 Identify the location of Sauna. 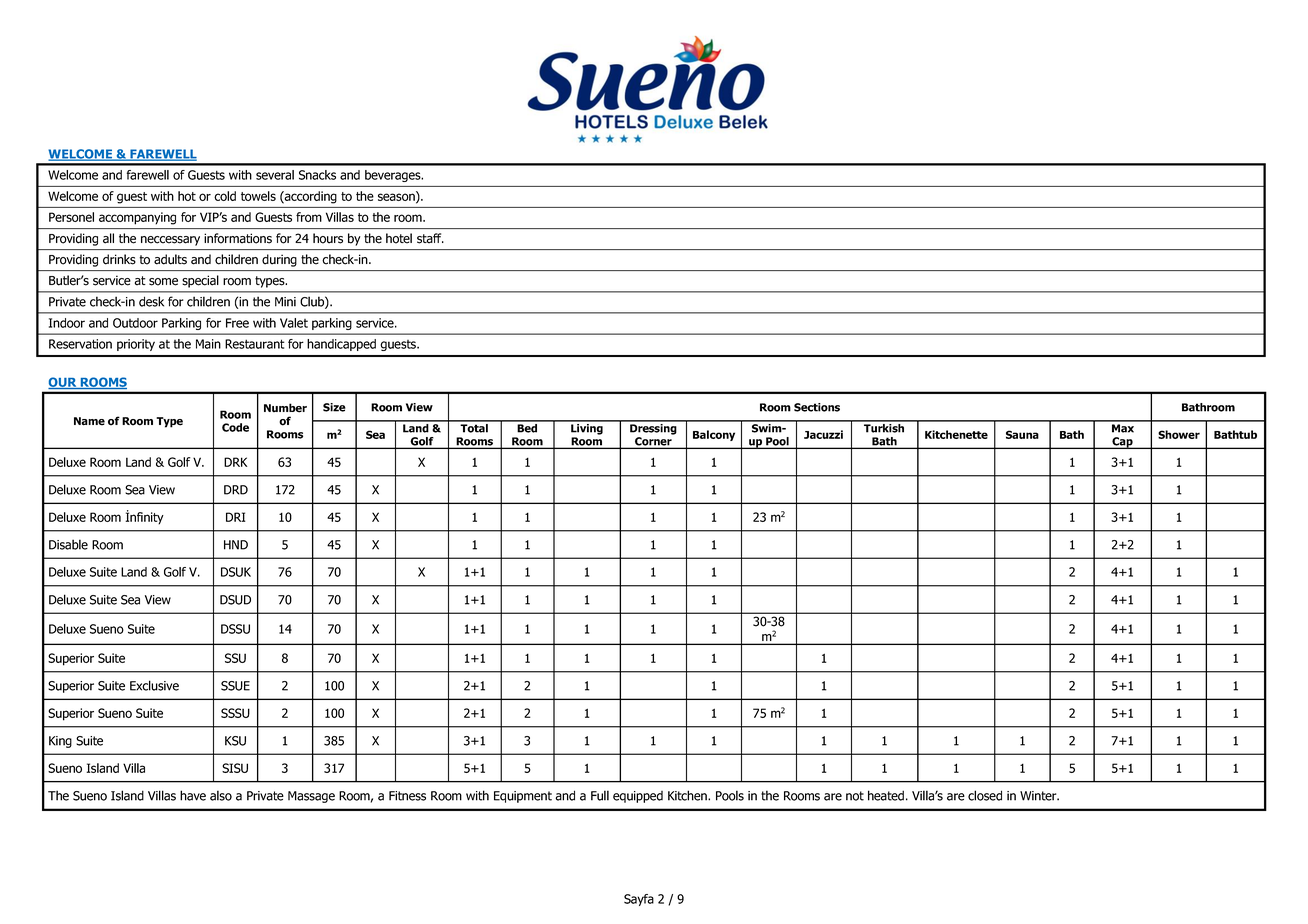
(1022, 434).
